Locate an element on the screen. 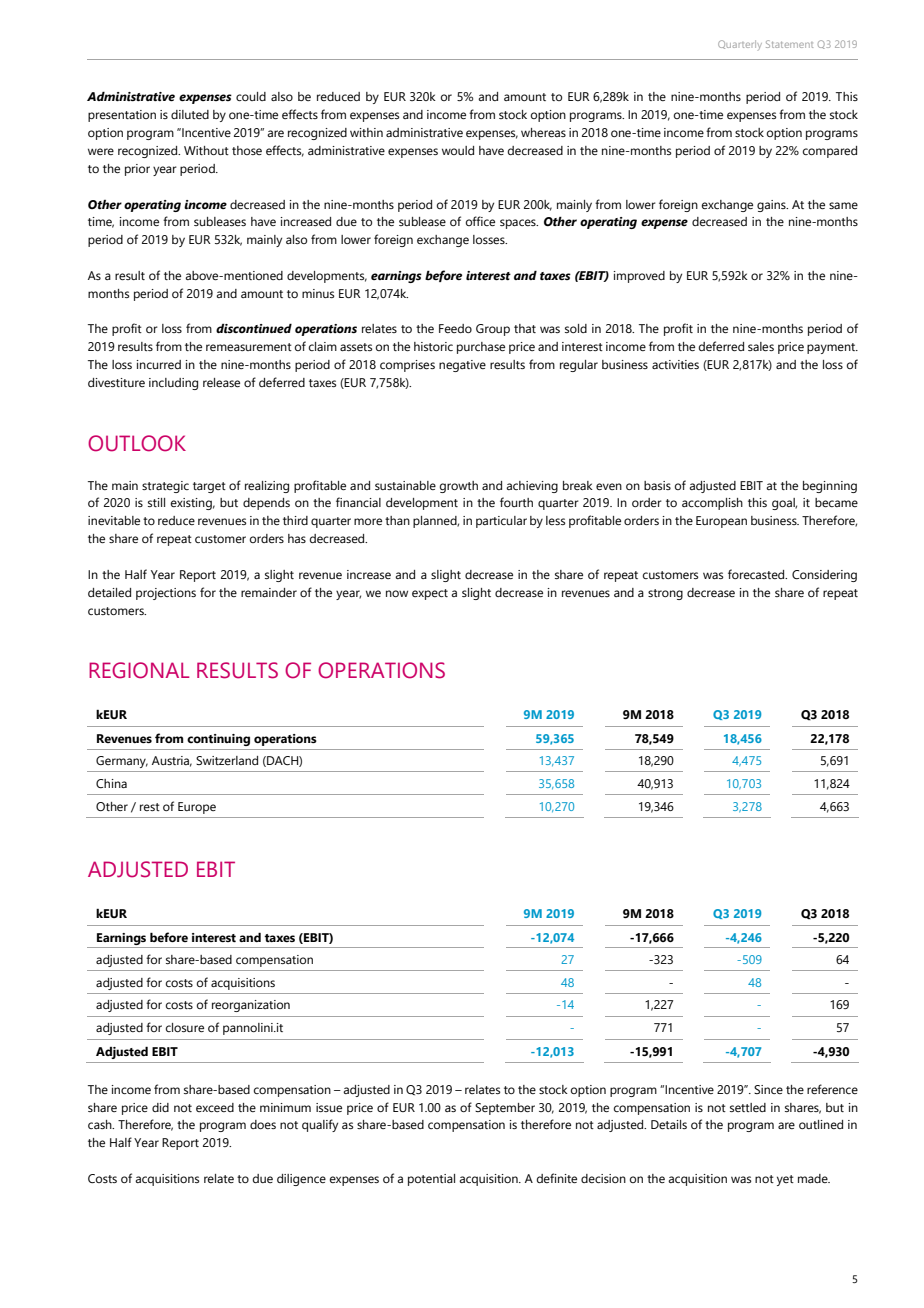 The height and width of the screenshot is (1308, 924). settled is located at coordinates (748, 1107).
